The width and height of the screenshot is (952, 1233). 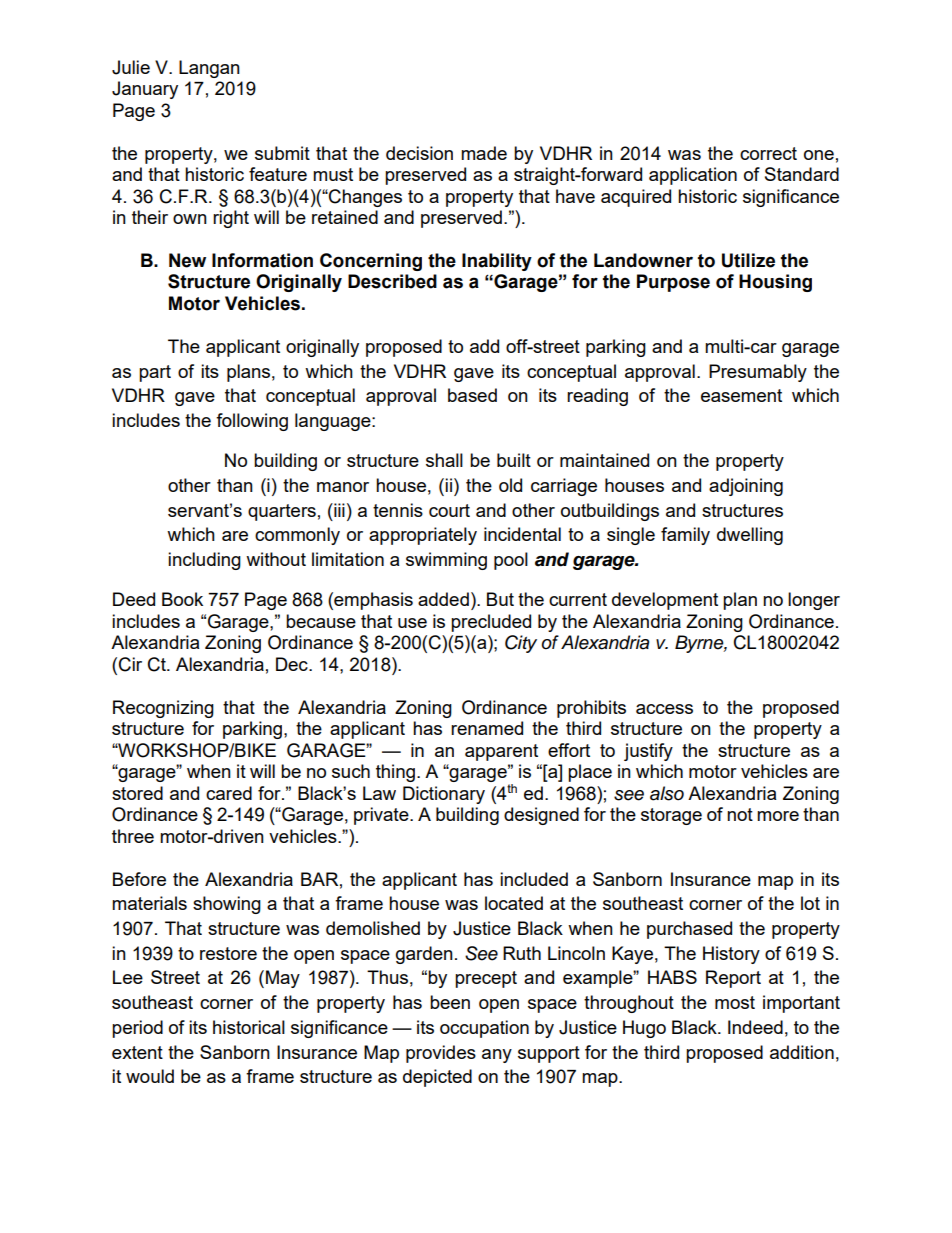 I want to click on based, so click(x=472, y=395).
